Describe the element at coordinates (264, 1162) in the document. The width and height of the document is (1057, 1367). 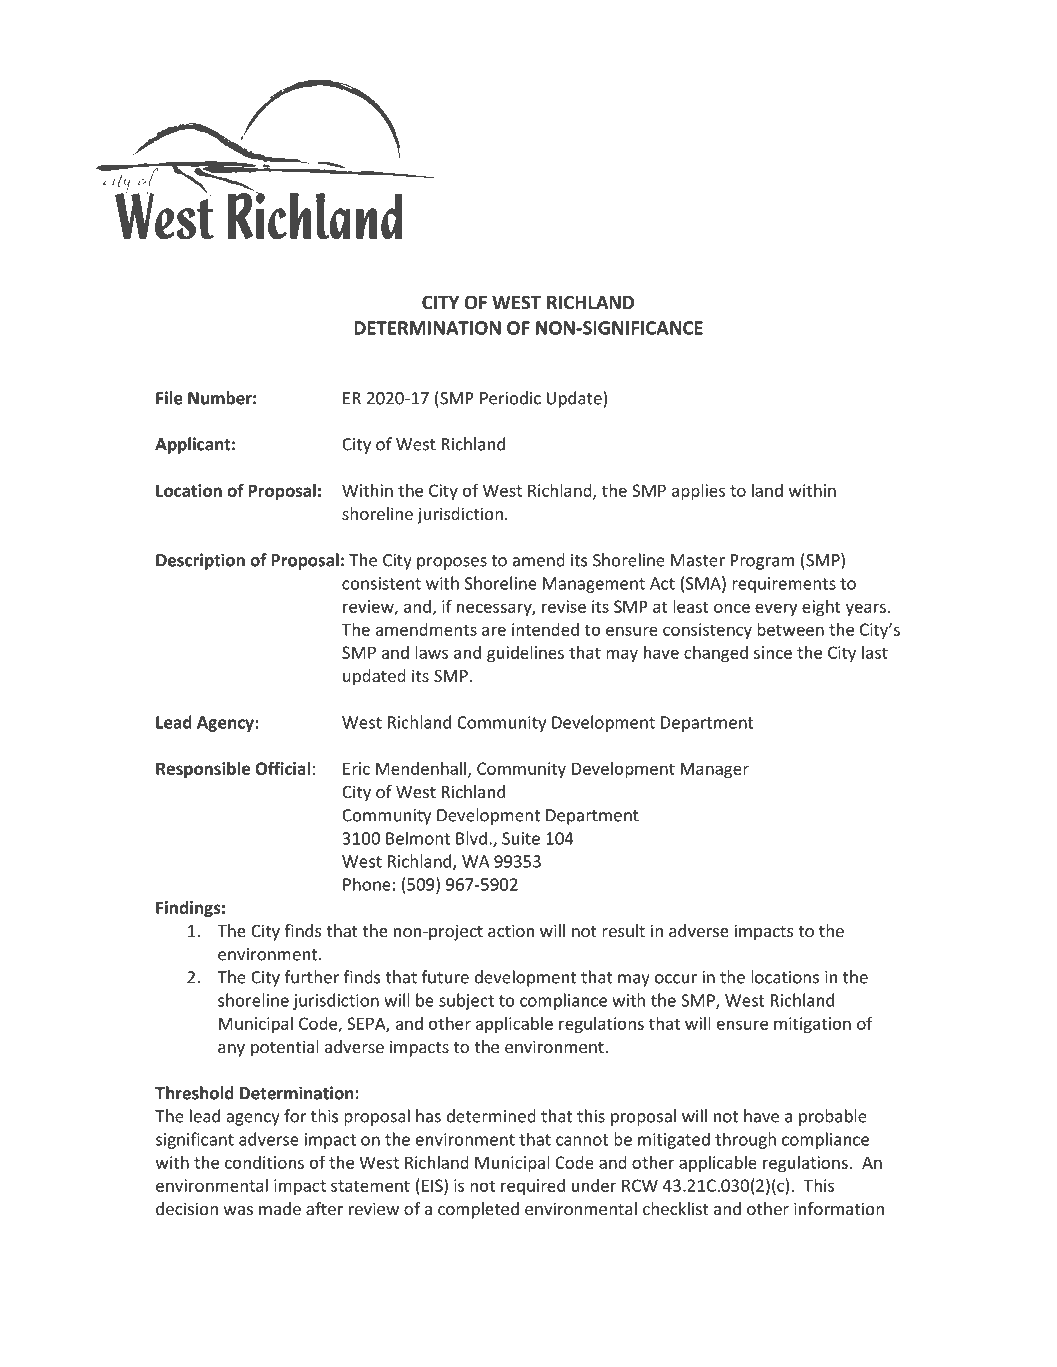
I see `conditions` at that location.
